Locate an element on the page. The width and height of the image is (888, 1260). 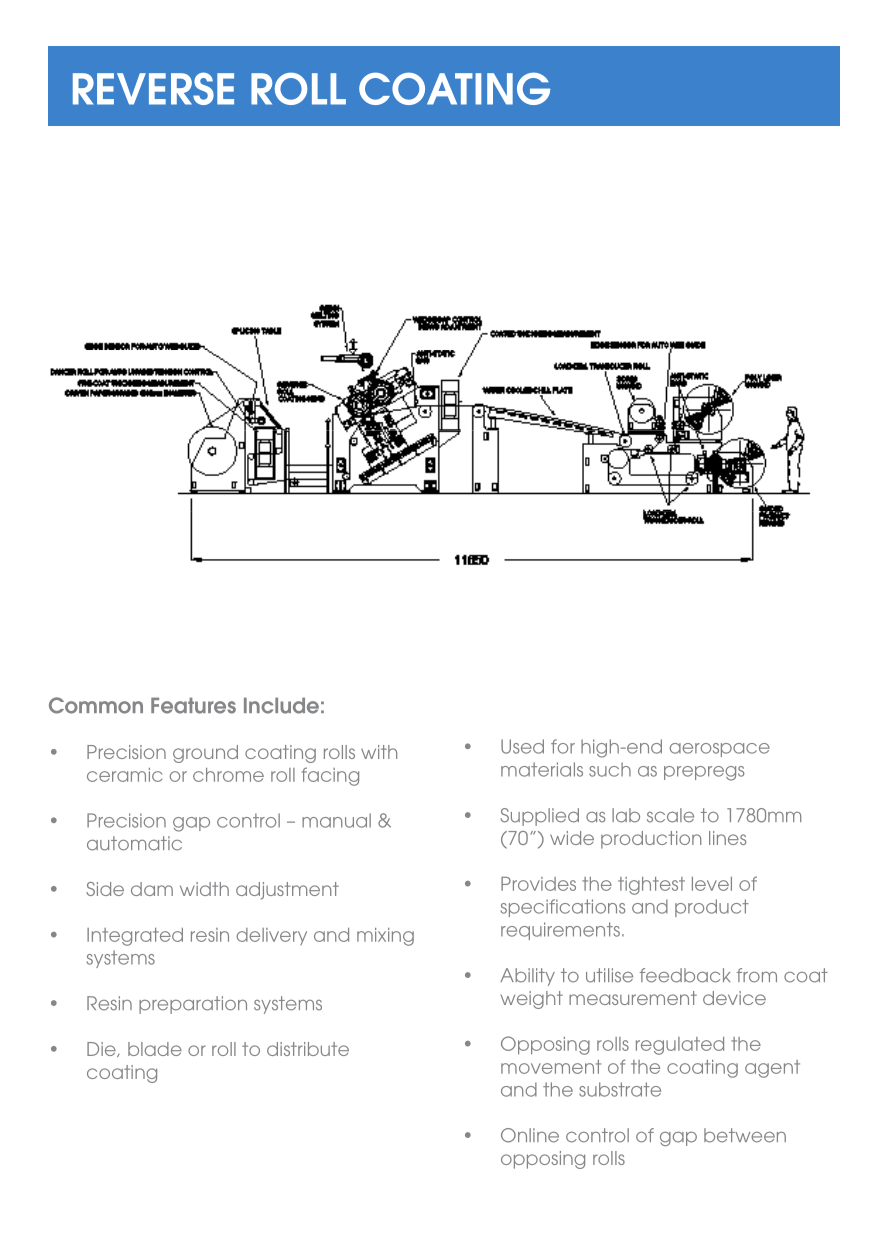
blade is located at coordinates (155, 1049).
